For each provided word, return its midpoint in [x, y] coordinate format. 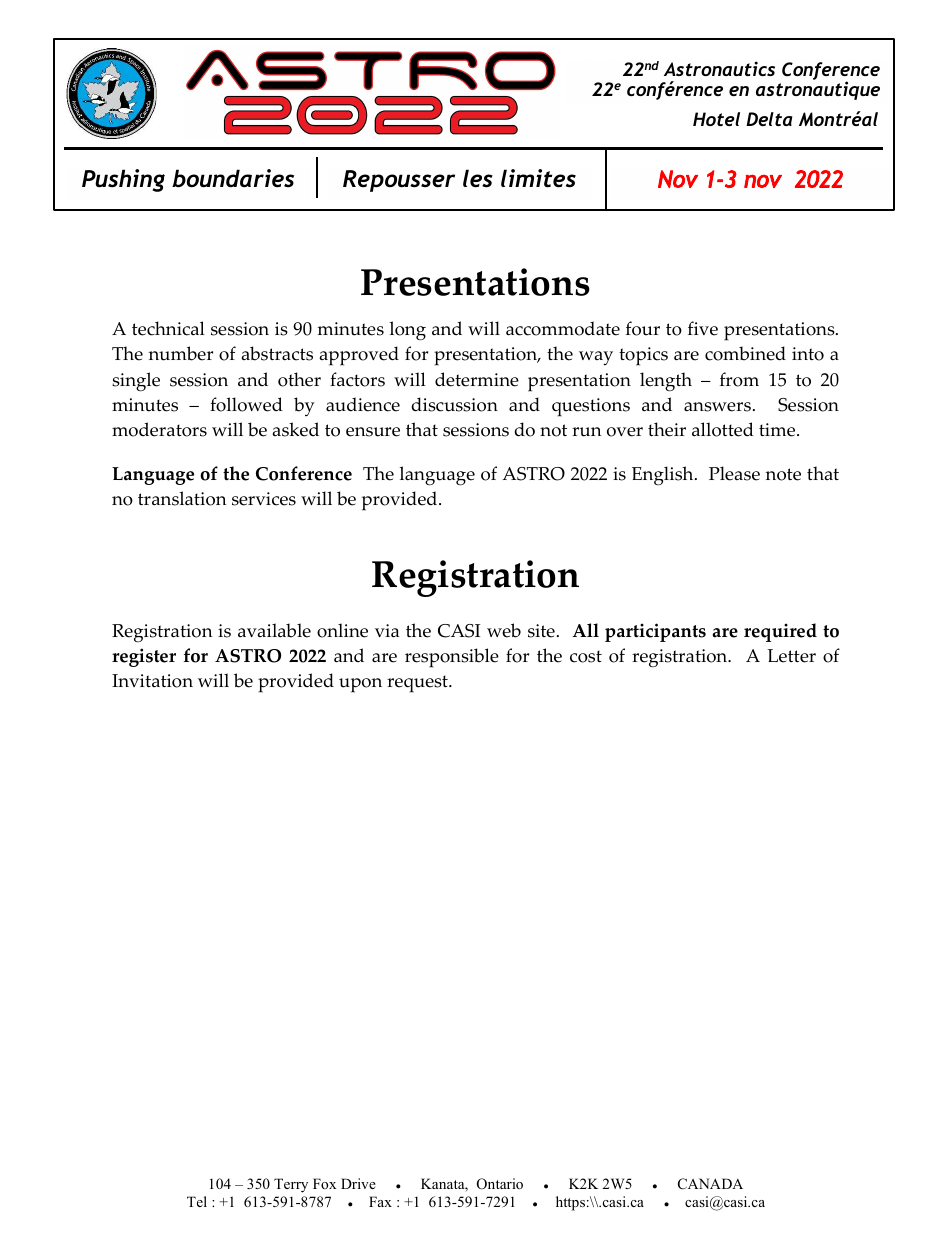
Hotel [716, 119]
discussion [454, 404]
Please [734, 473]
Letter [791, 656]
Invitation [152, 681]
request [418, 684]
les [478, 178]
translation [182, 498]
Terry [291, 1185]
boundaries [233, 178]
